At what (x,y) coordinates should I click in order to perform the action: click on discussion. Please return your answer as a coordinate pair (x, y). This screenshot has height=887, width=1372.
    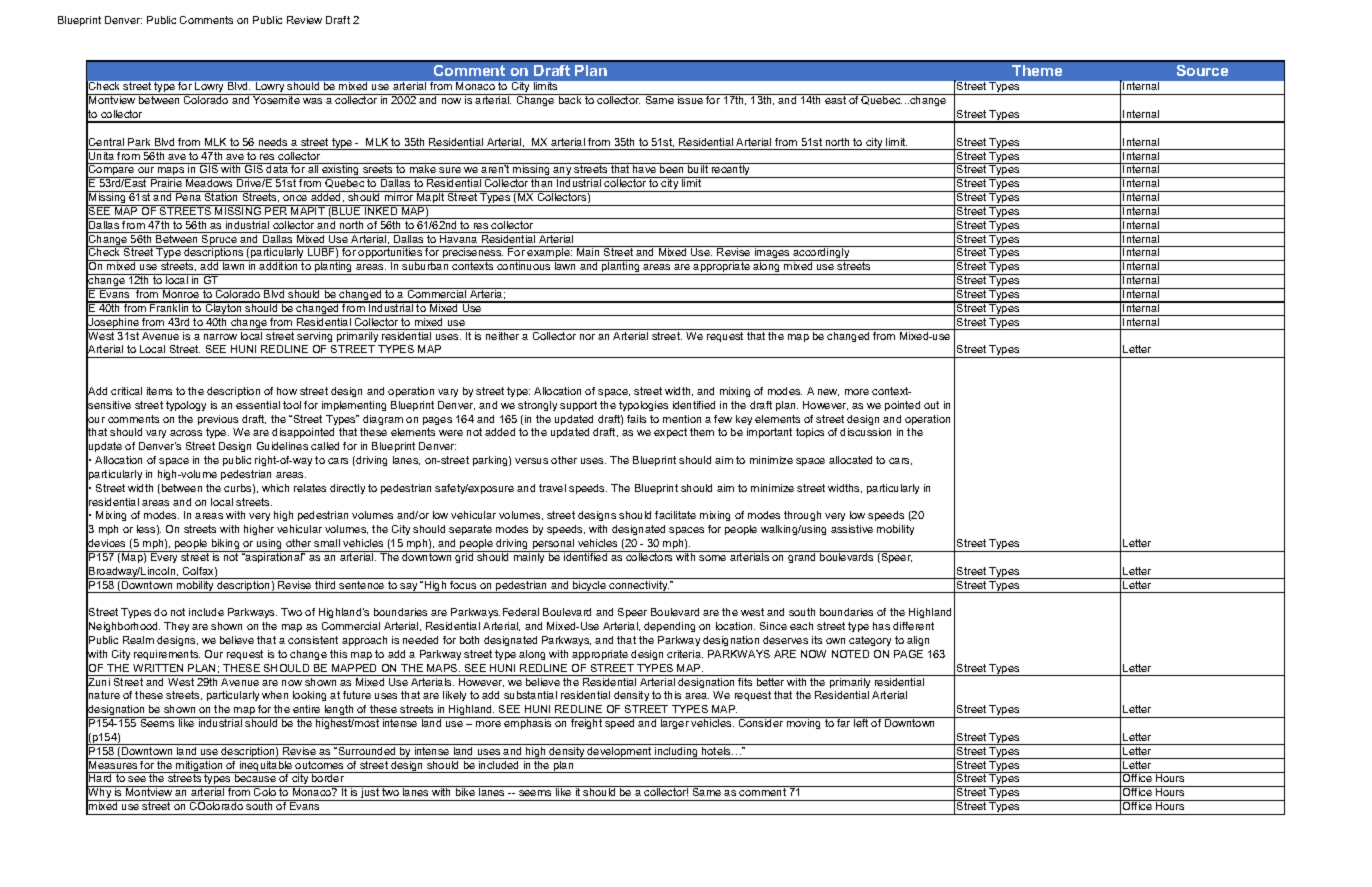
    Looking at the image, I should click on (865, 432).
